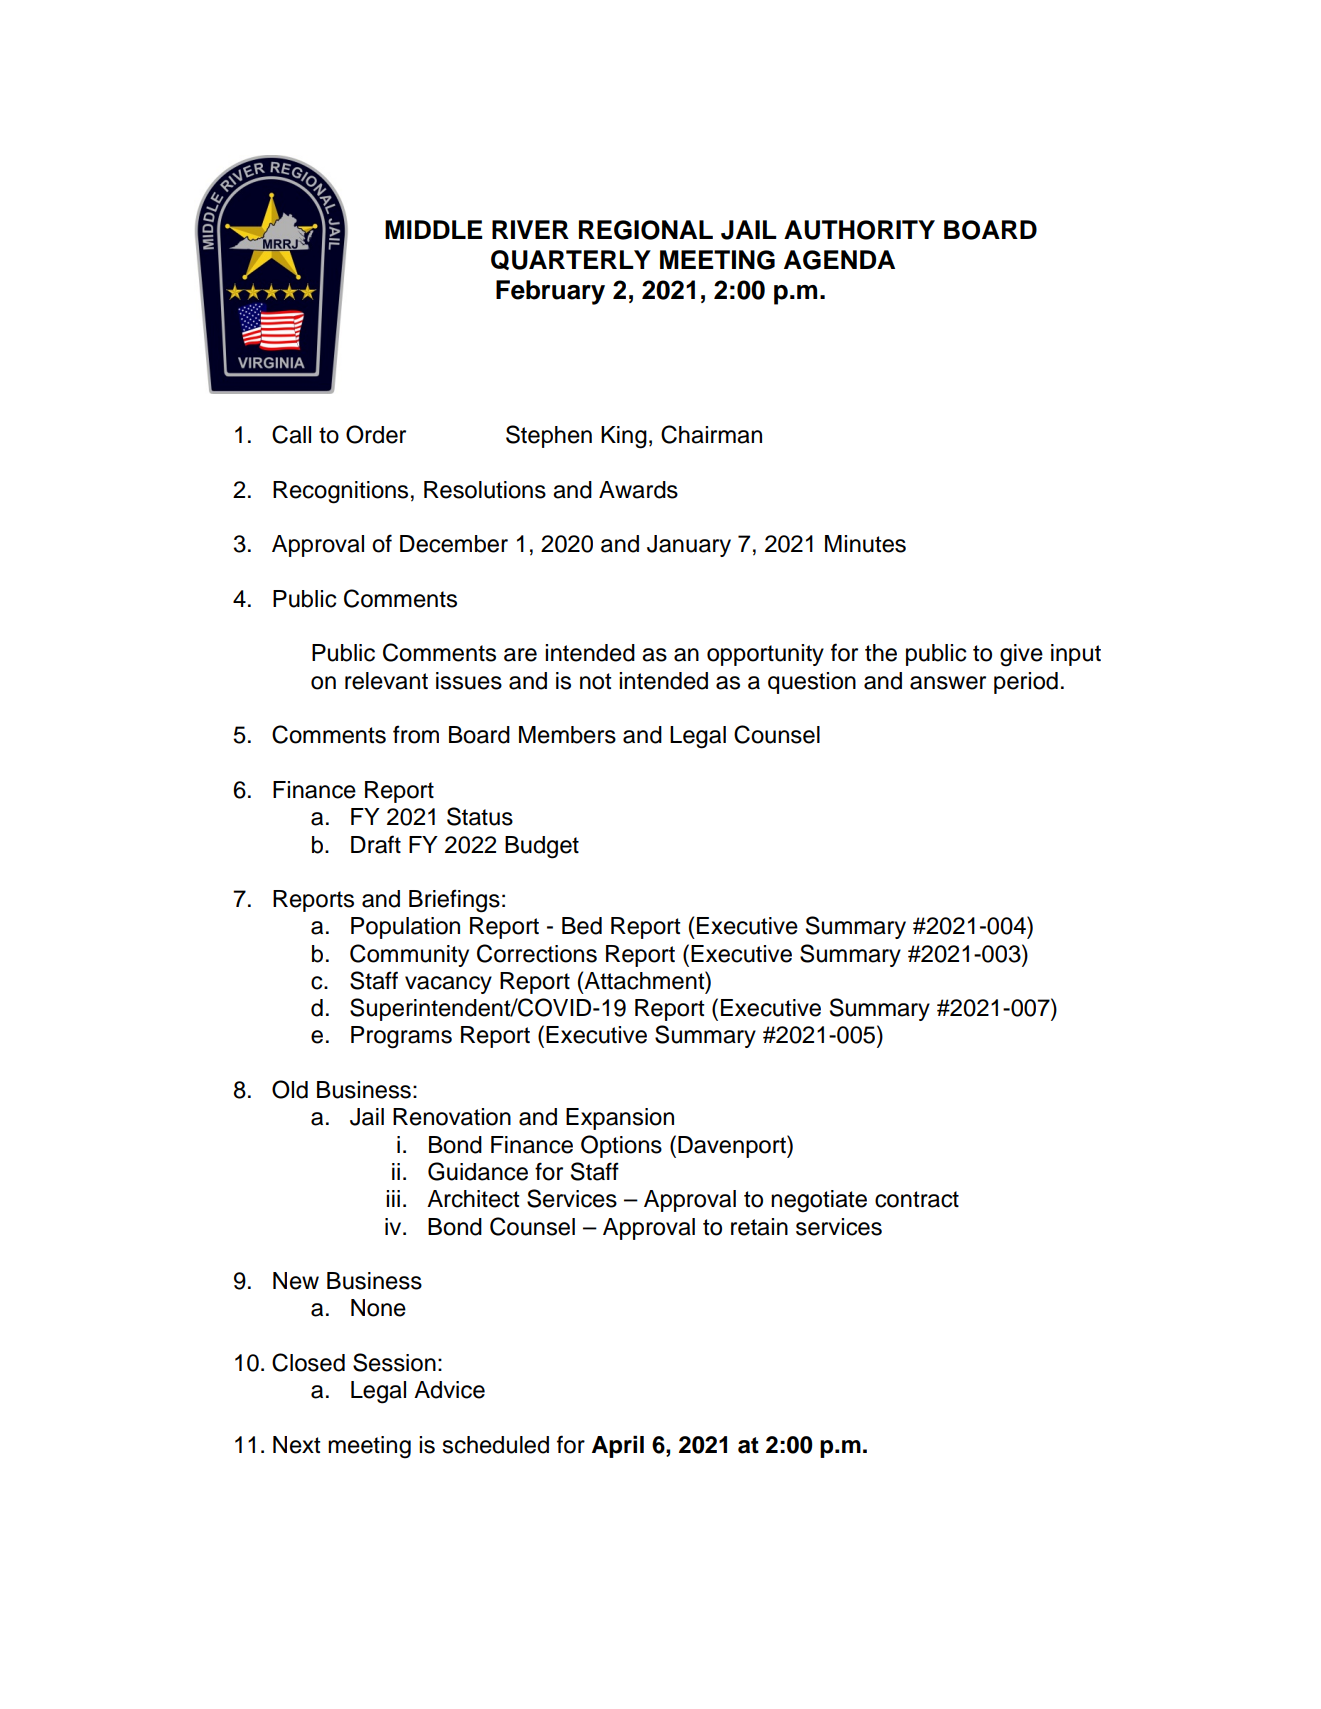  Describe the element at coordinates (394, 1362) in the document. I see `Session` at that location.
